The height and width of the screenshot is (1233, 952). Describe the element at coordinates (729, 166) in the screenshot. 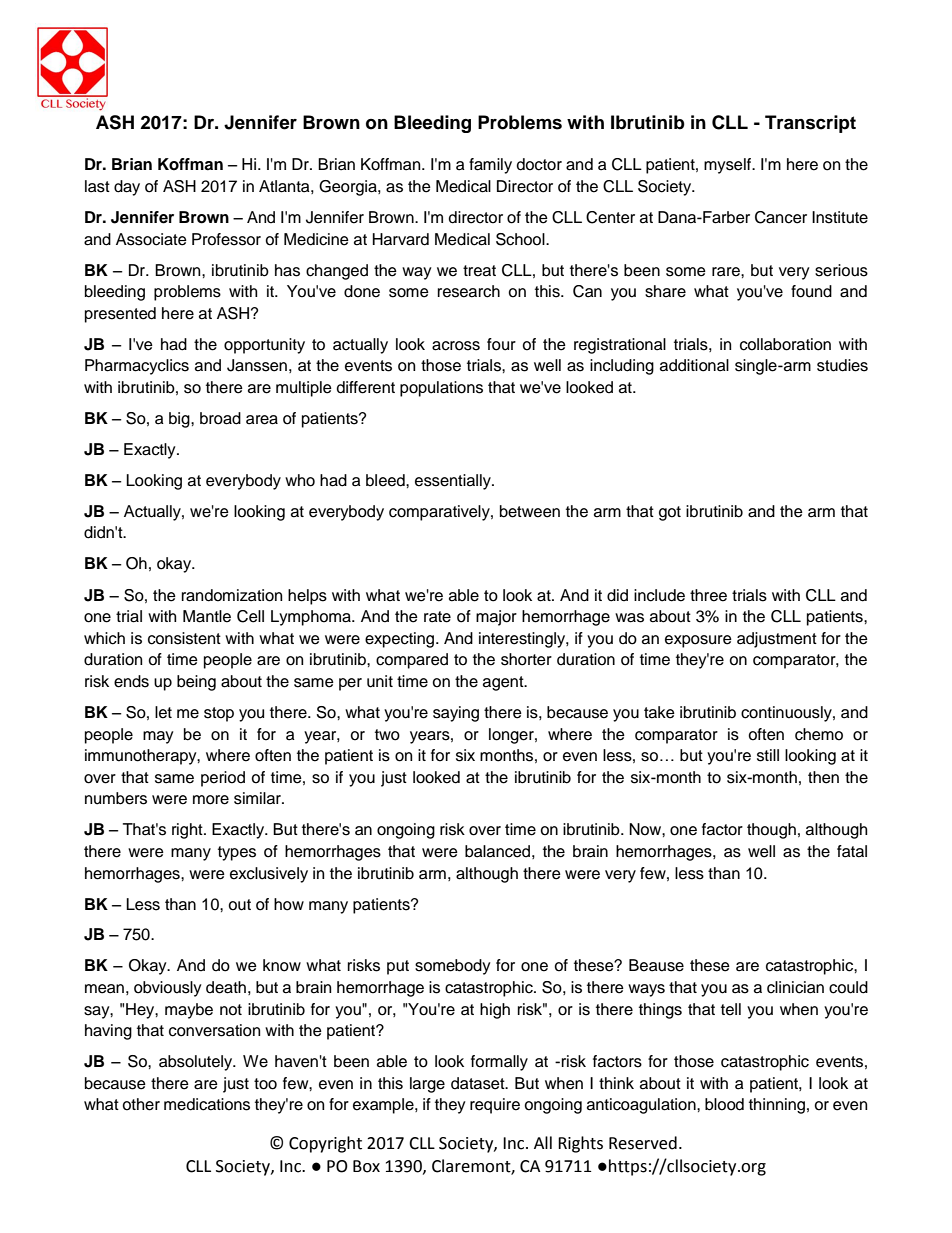

I see `myself` at that location.
